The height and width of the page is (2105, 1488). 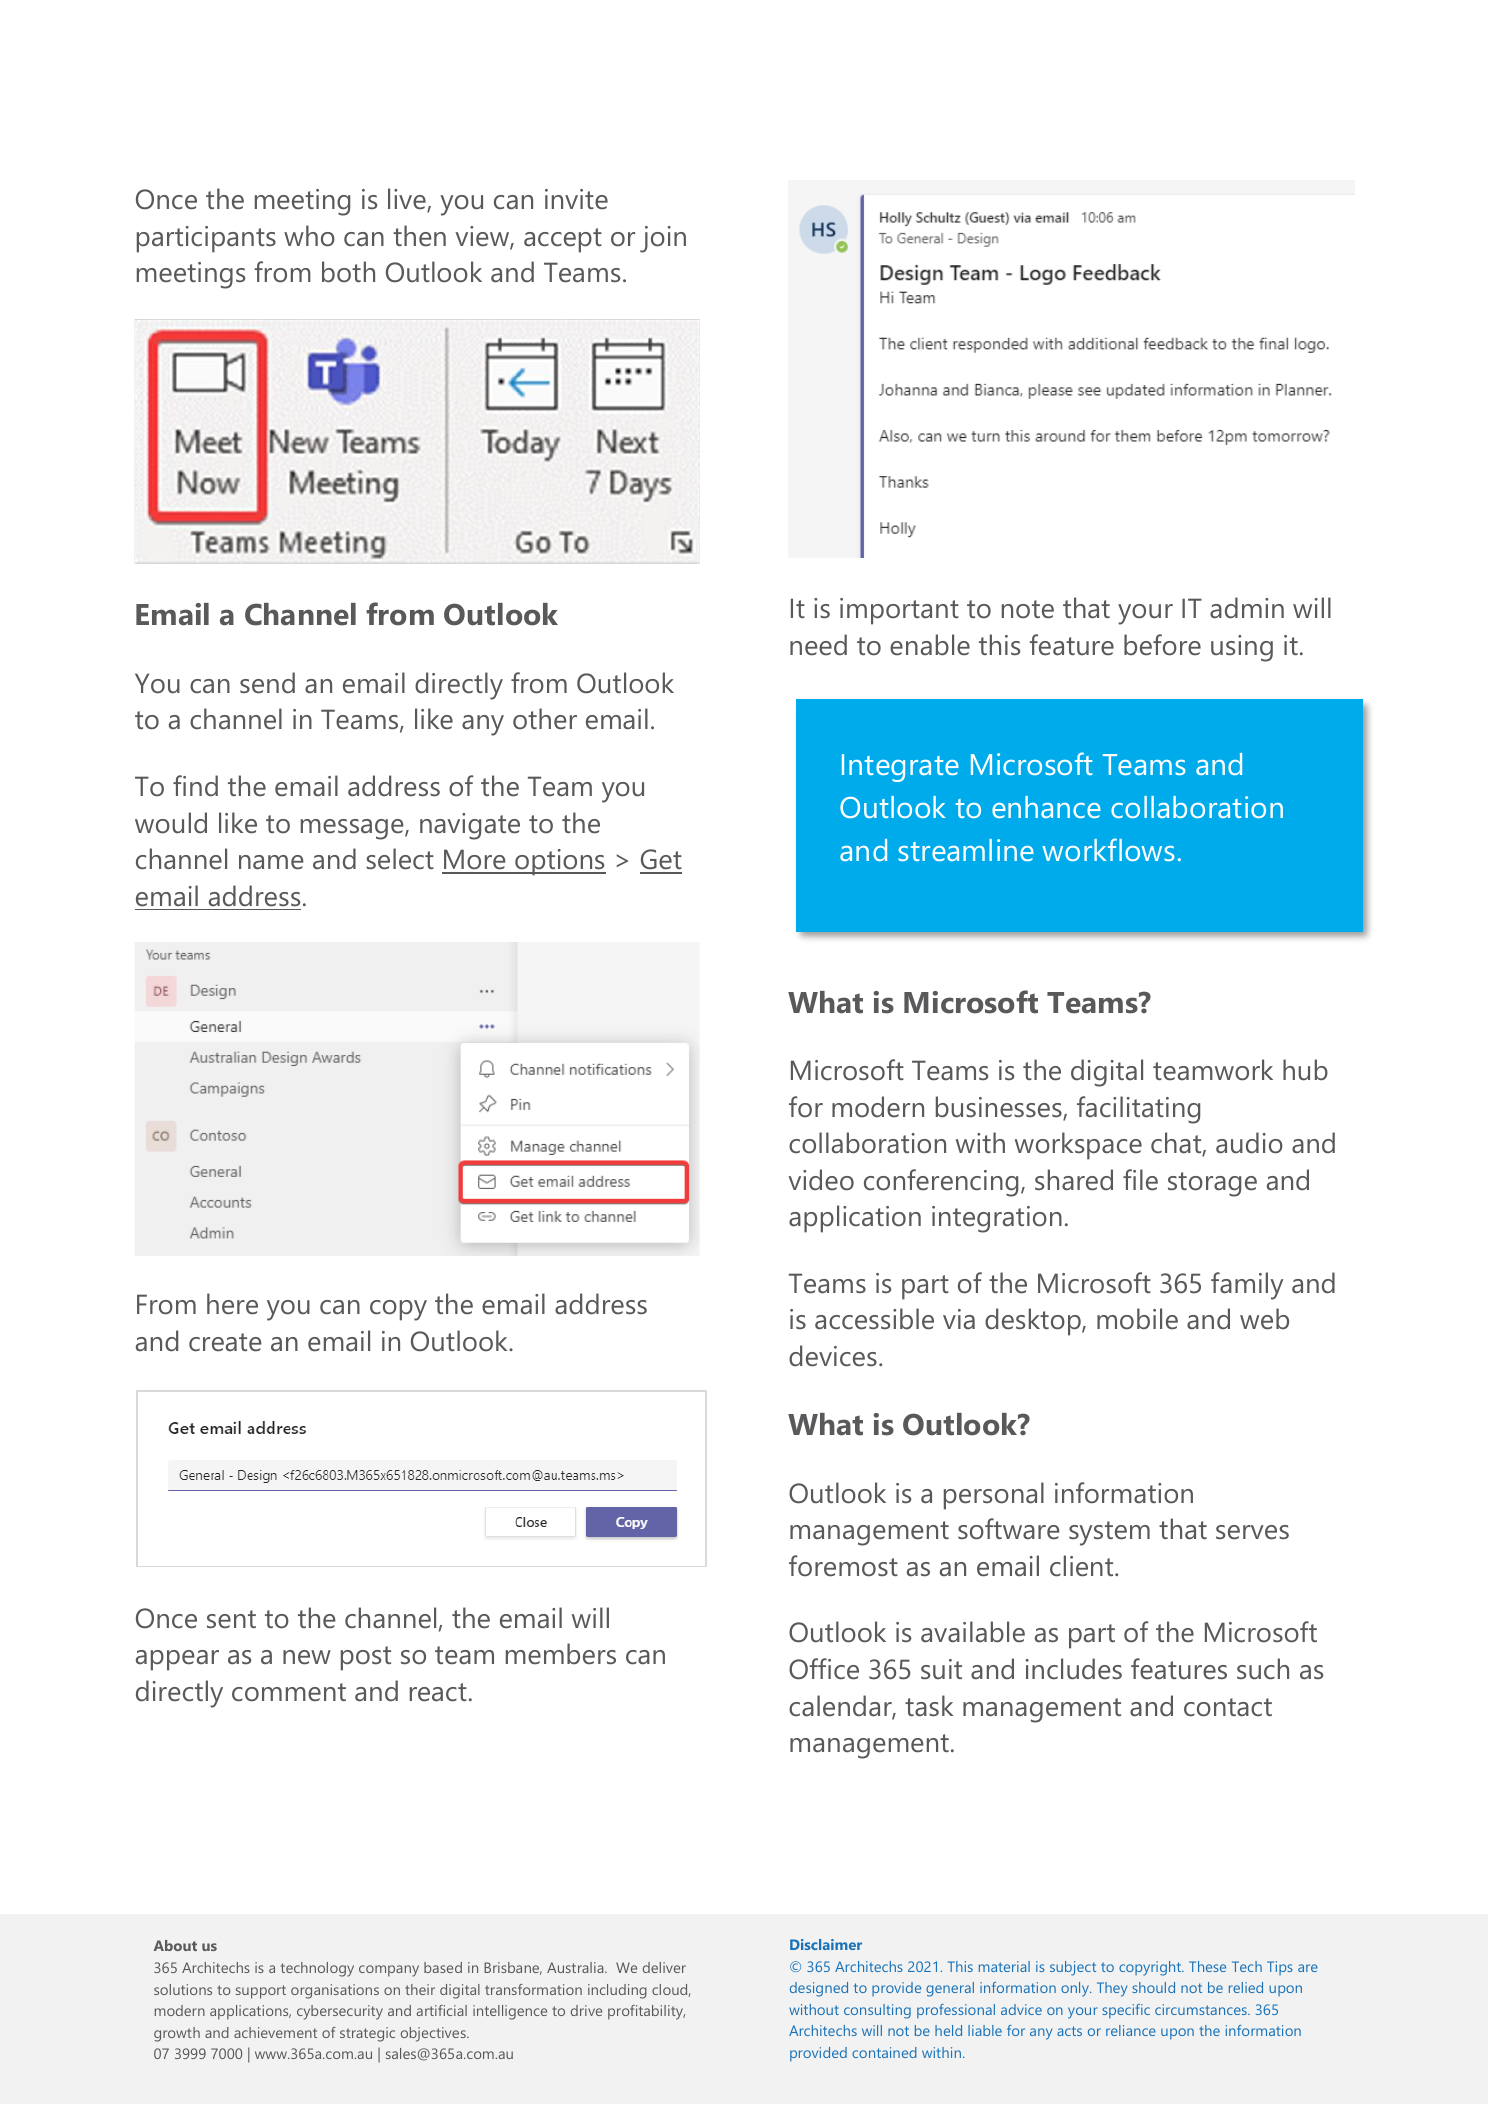 I want to click on who, so click(x=309, y=236).
